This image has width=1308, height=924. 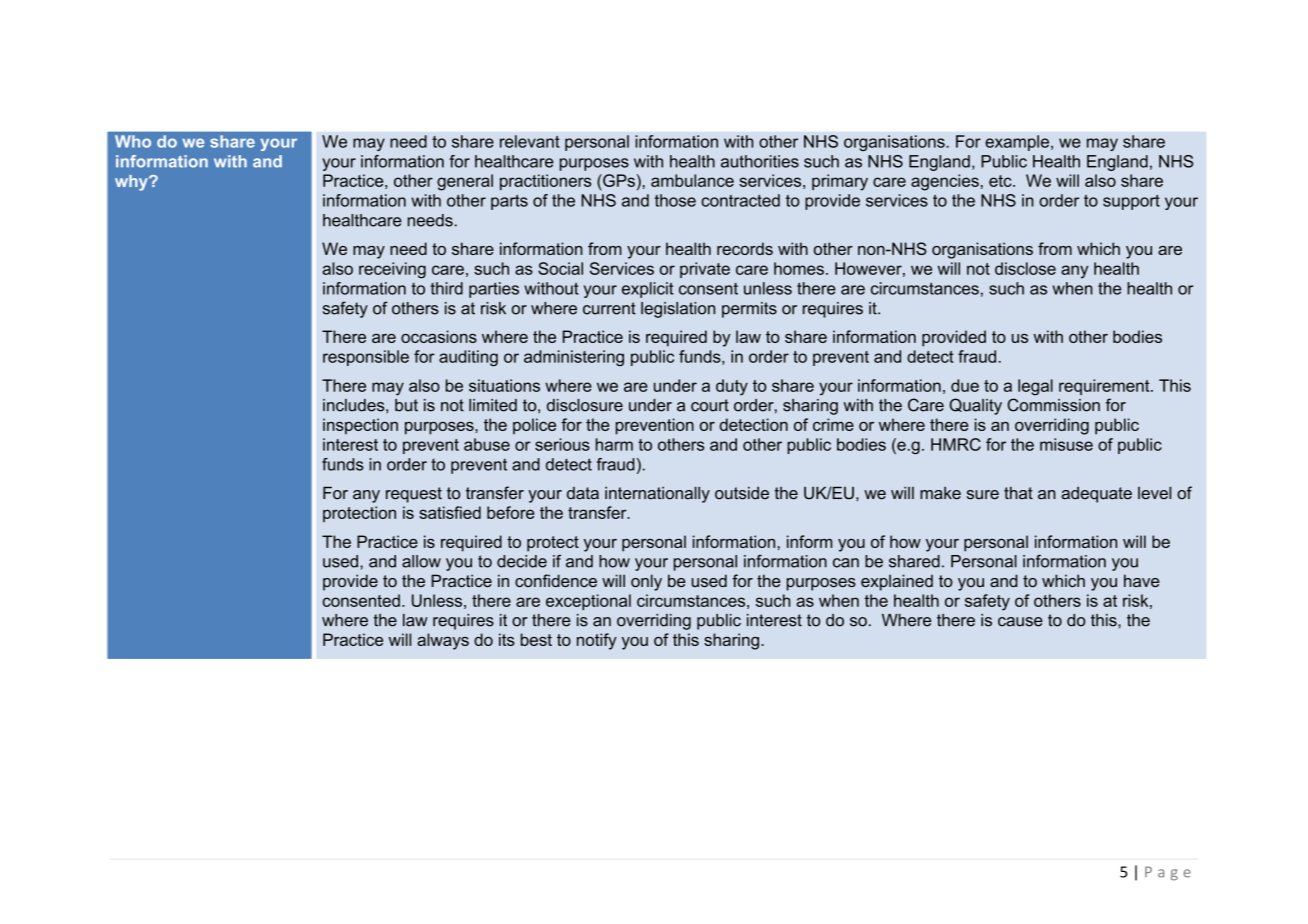 I want to click on that, so click(x=1018, y=493).
